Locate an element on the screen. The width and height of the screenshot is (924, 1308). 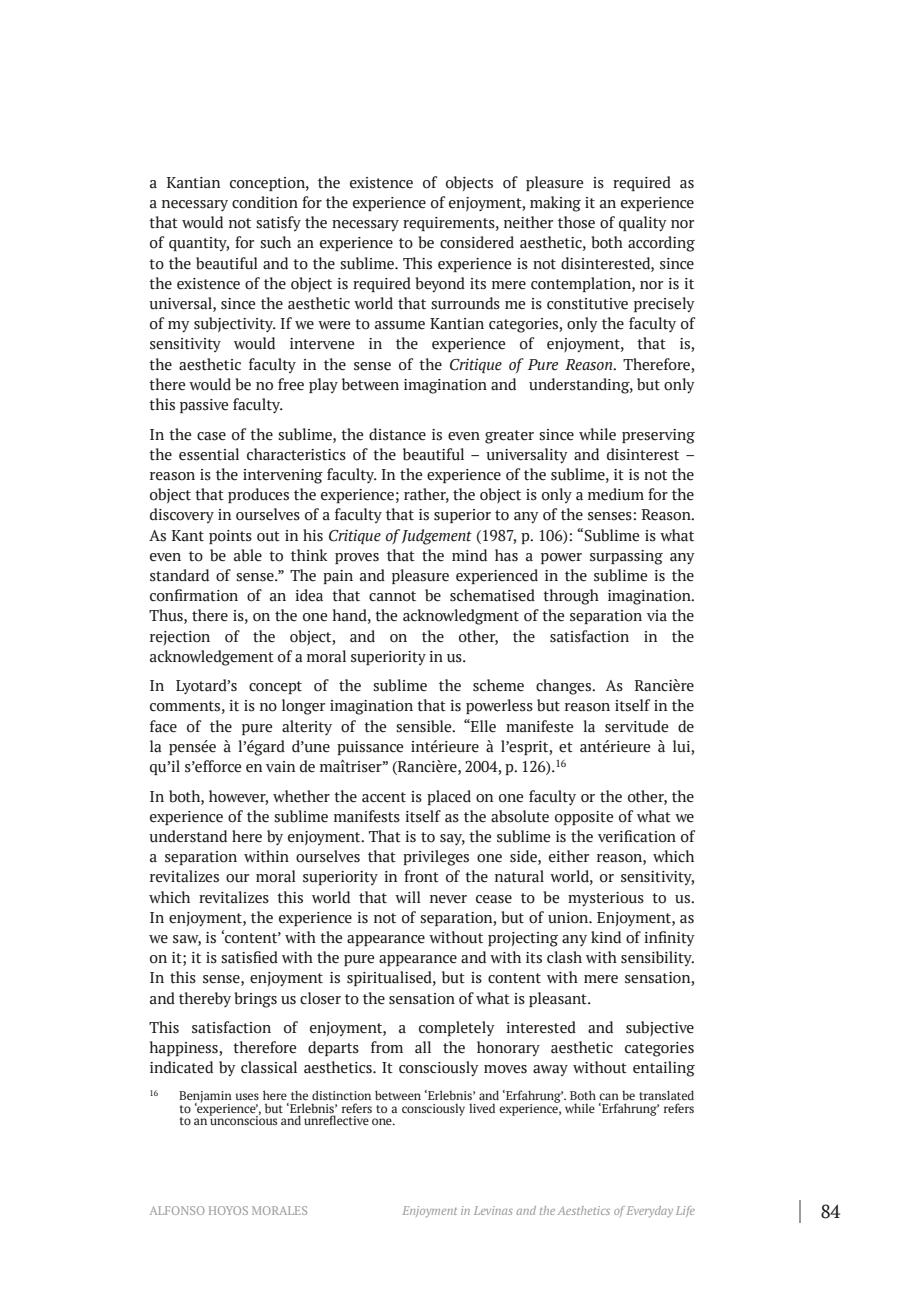
lived is located at coordinates (482, 1108).
